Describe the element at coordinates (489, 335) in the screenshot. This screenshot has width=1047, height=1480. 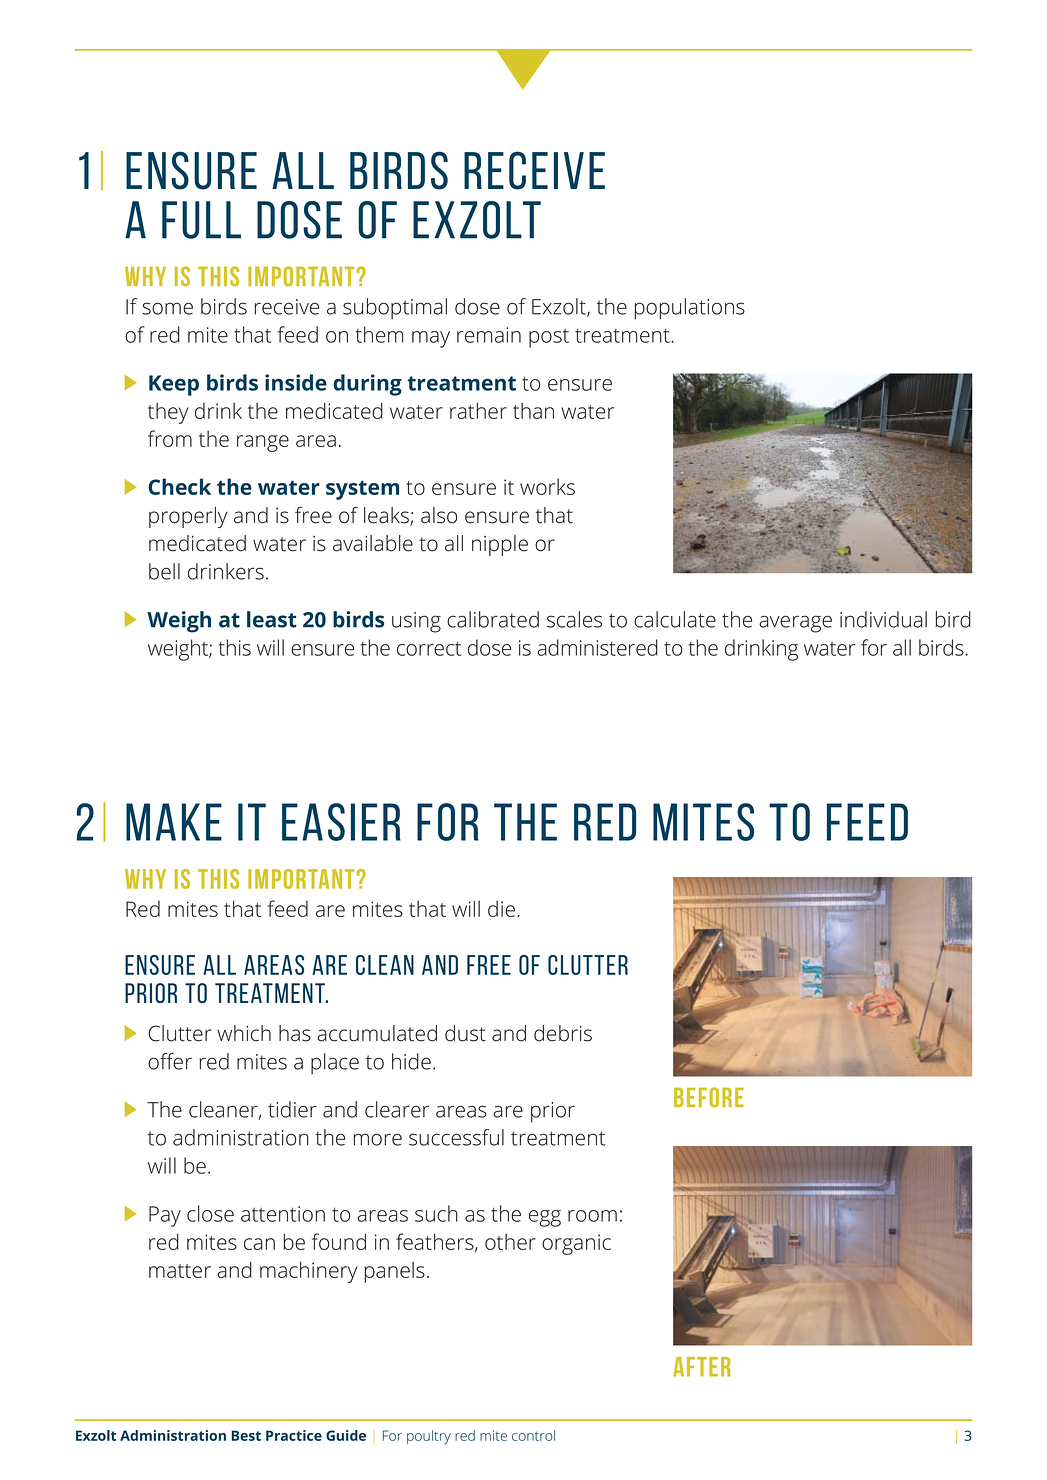
I see `remain` at that location.
